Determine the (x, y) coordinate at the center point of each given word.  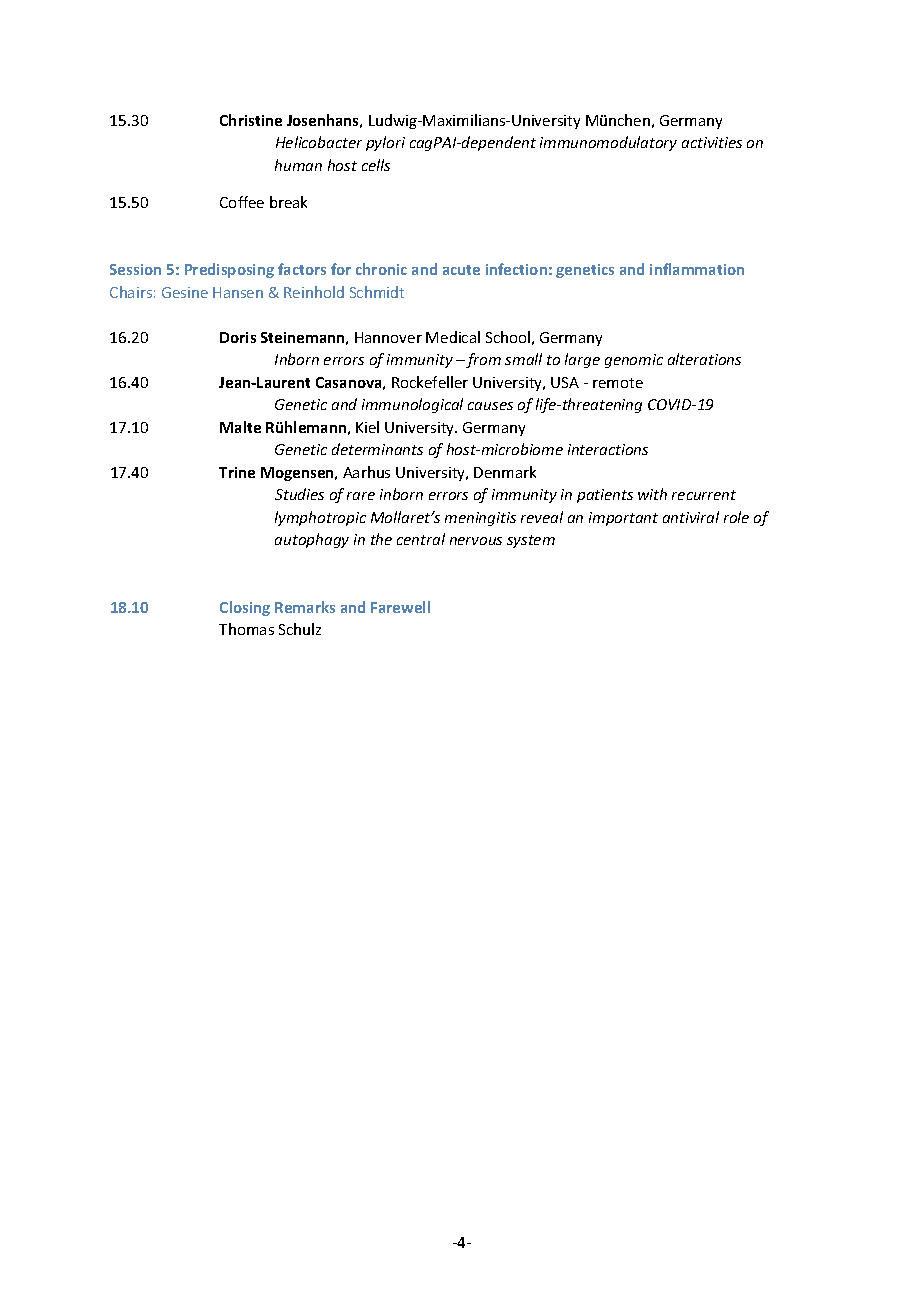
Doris (238, 337)
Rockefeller (430, 382)
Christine (251, 120)
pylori (385, 143)
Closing (245, 608)
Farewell (400, 607)
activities (712, 142)
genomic (634, 361)
